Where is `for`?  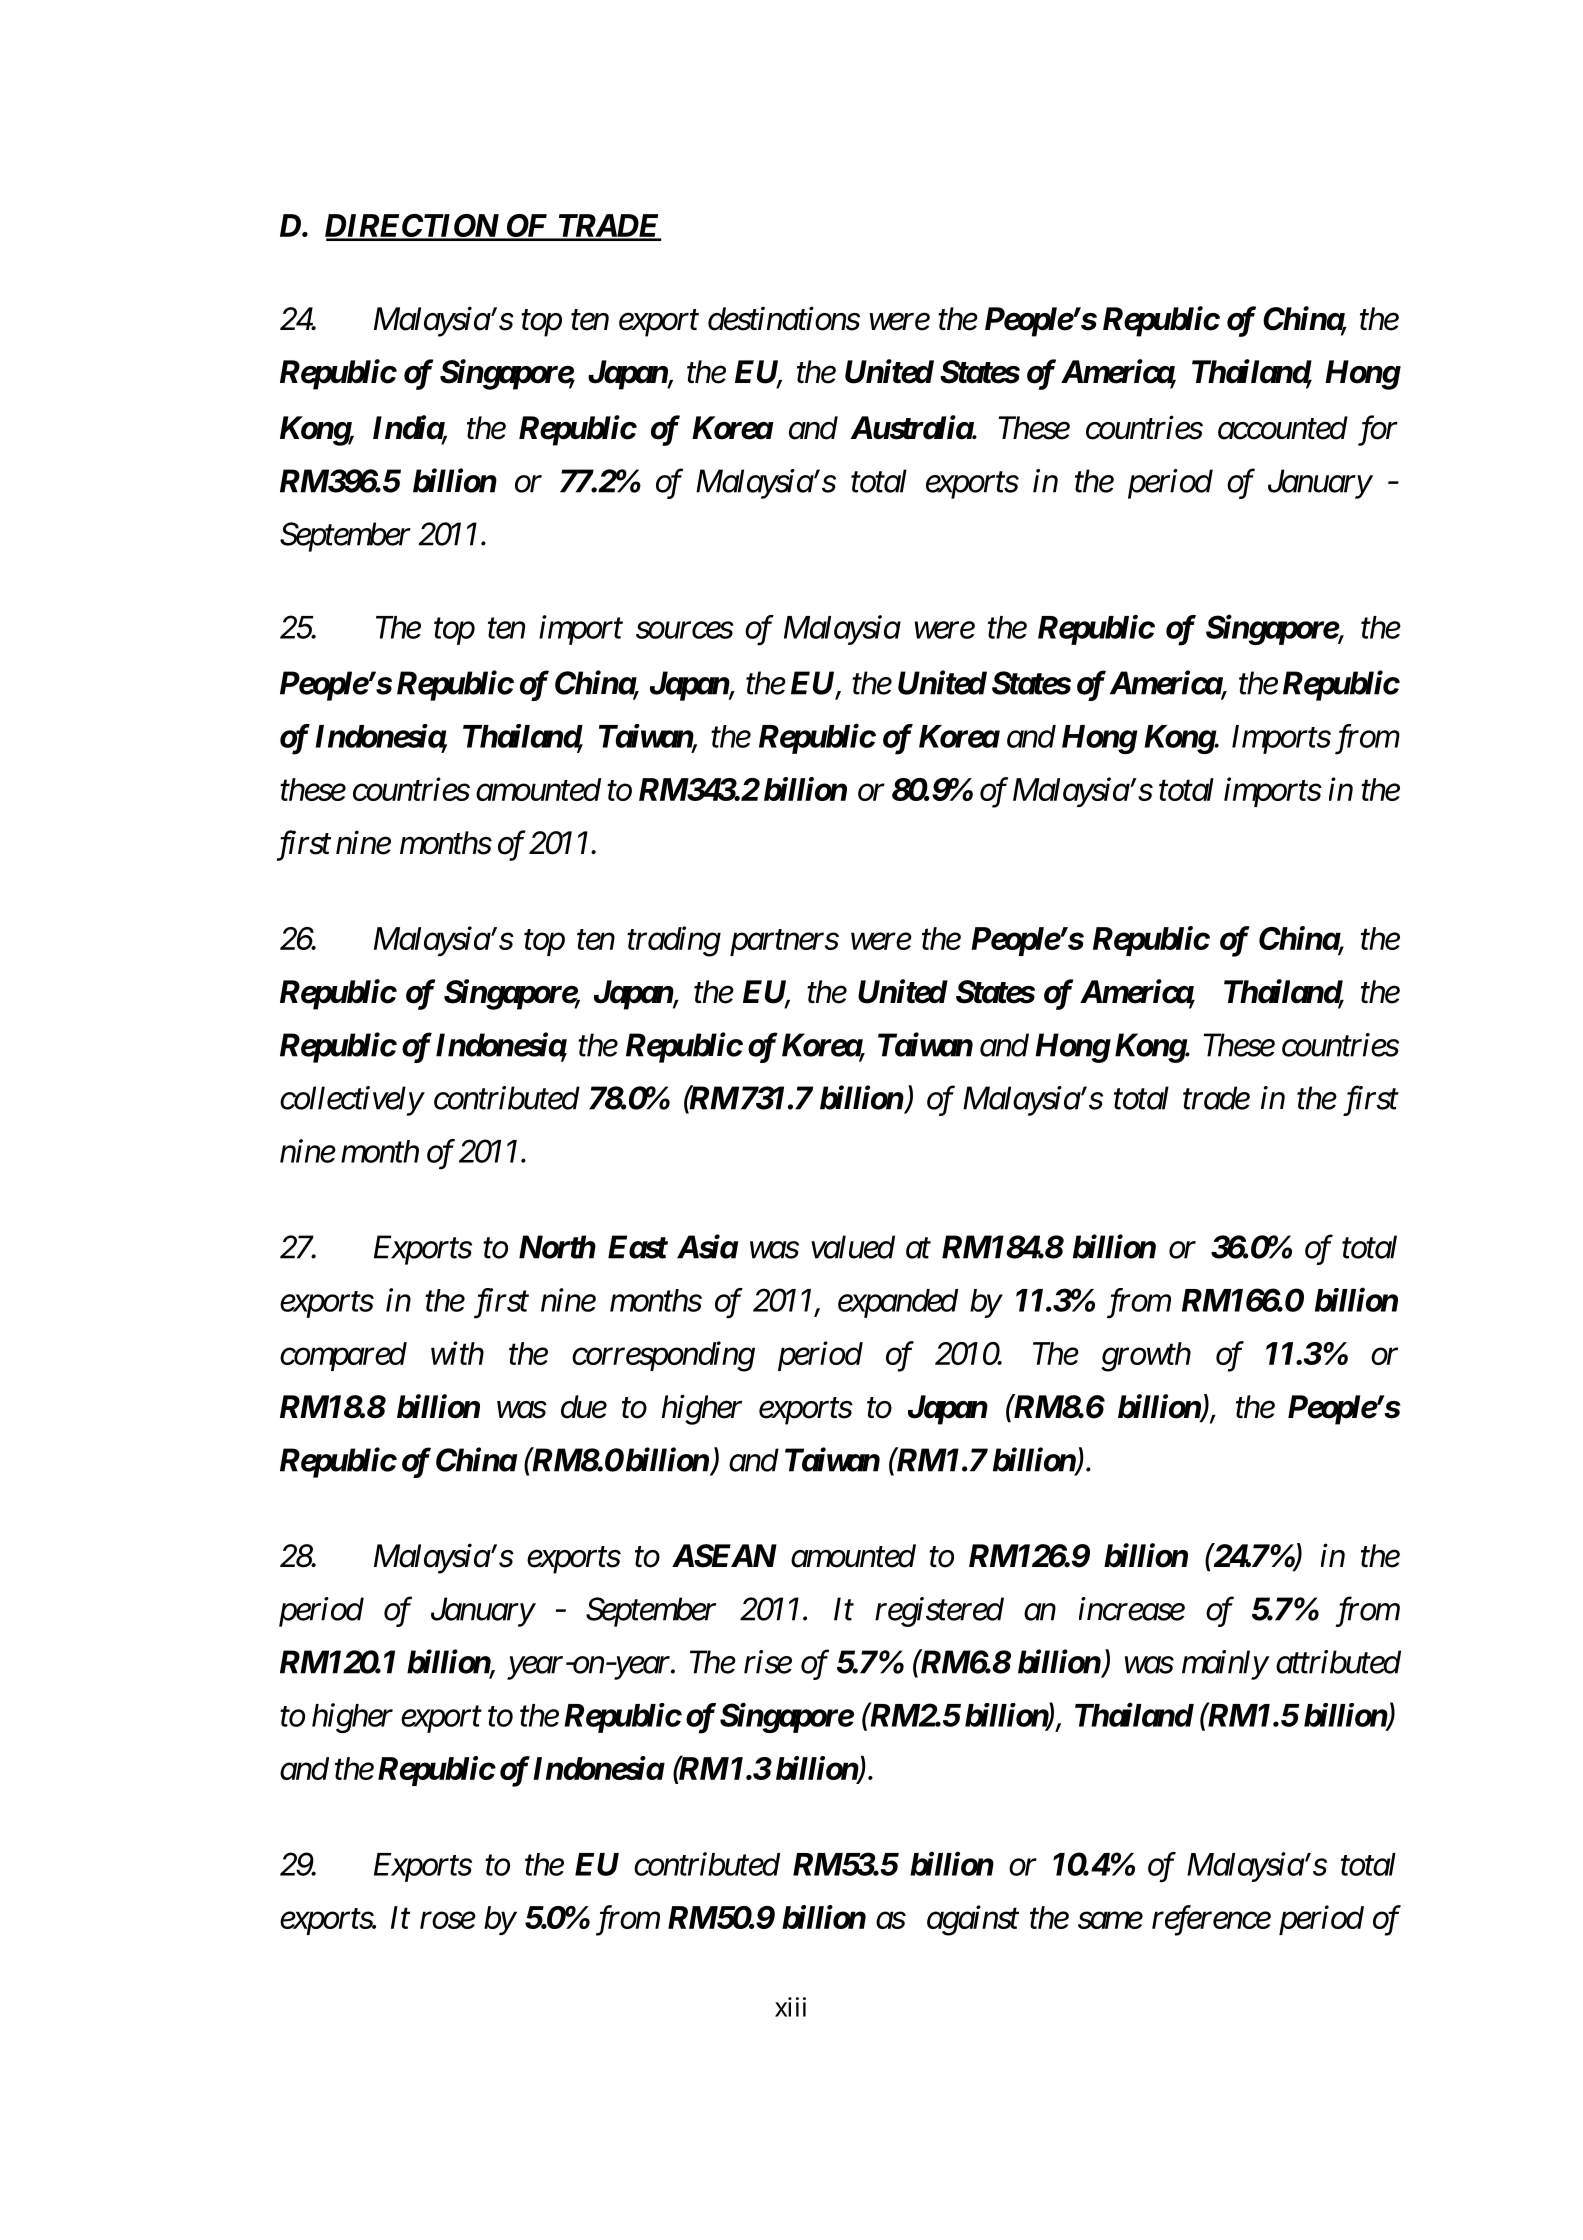 for is located at coordinates (1378, 430).
